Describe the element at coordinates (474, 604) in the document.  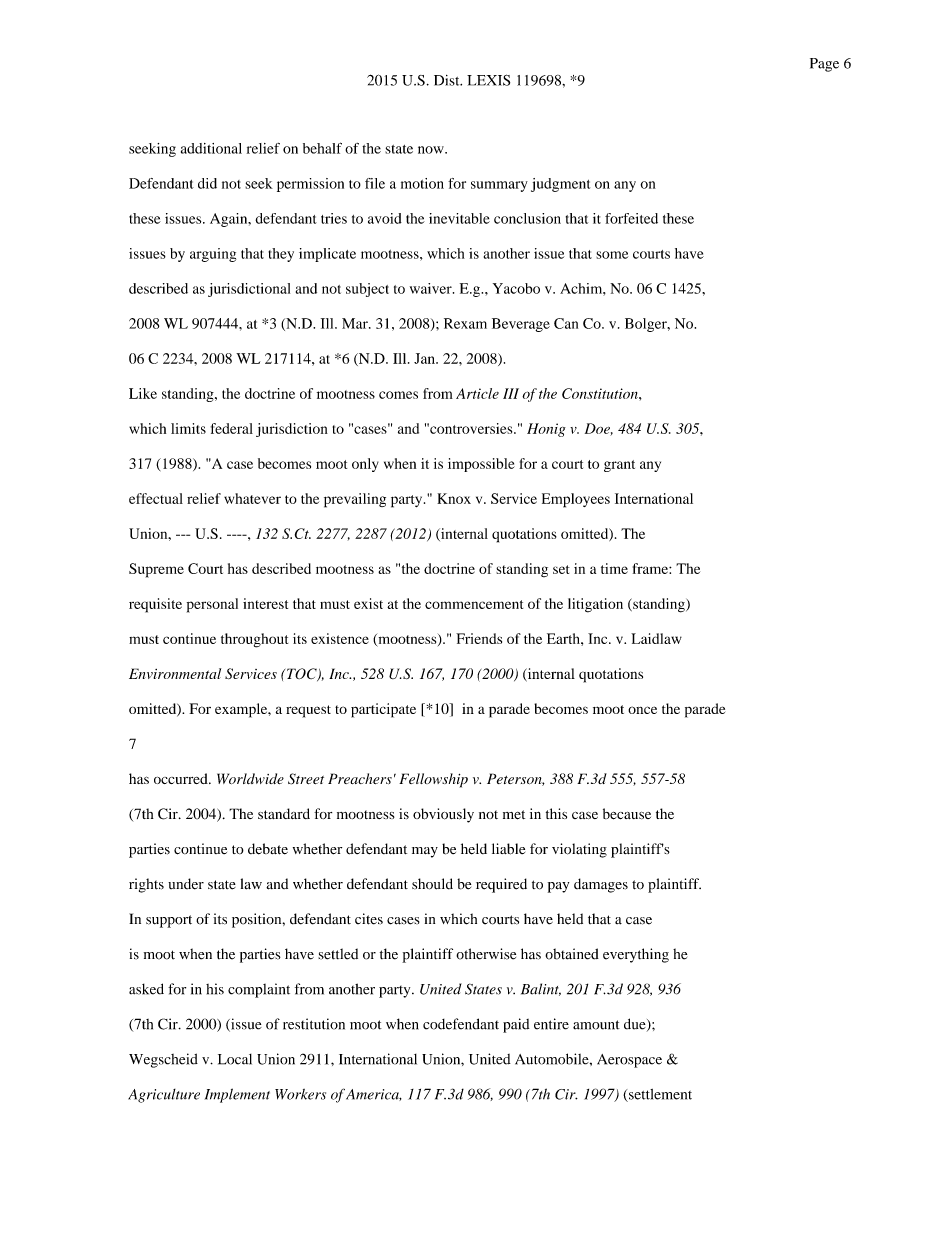
I see `commencement` at that location.
